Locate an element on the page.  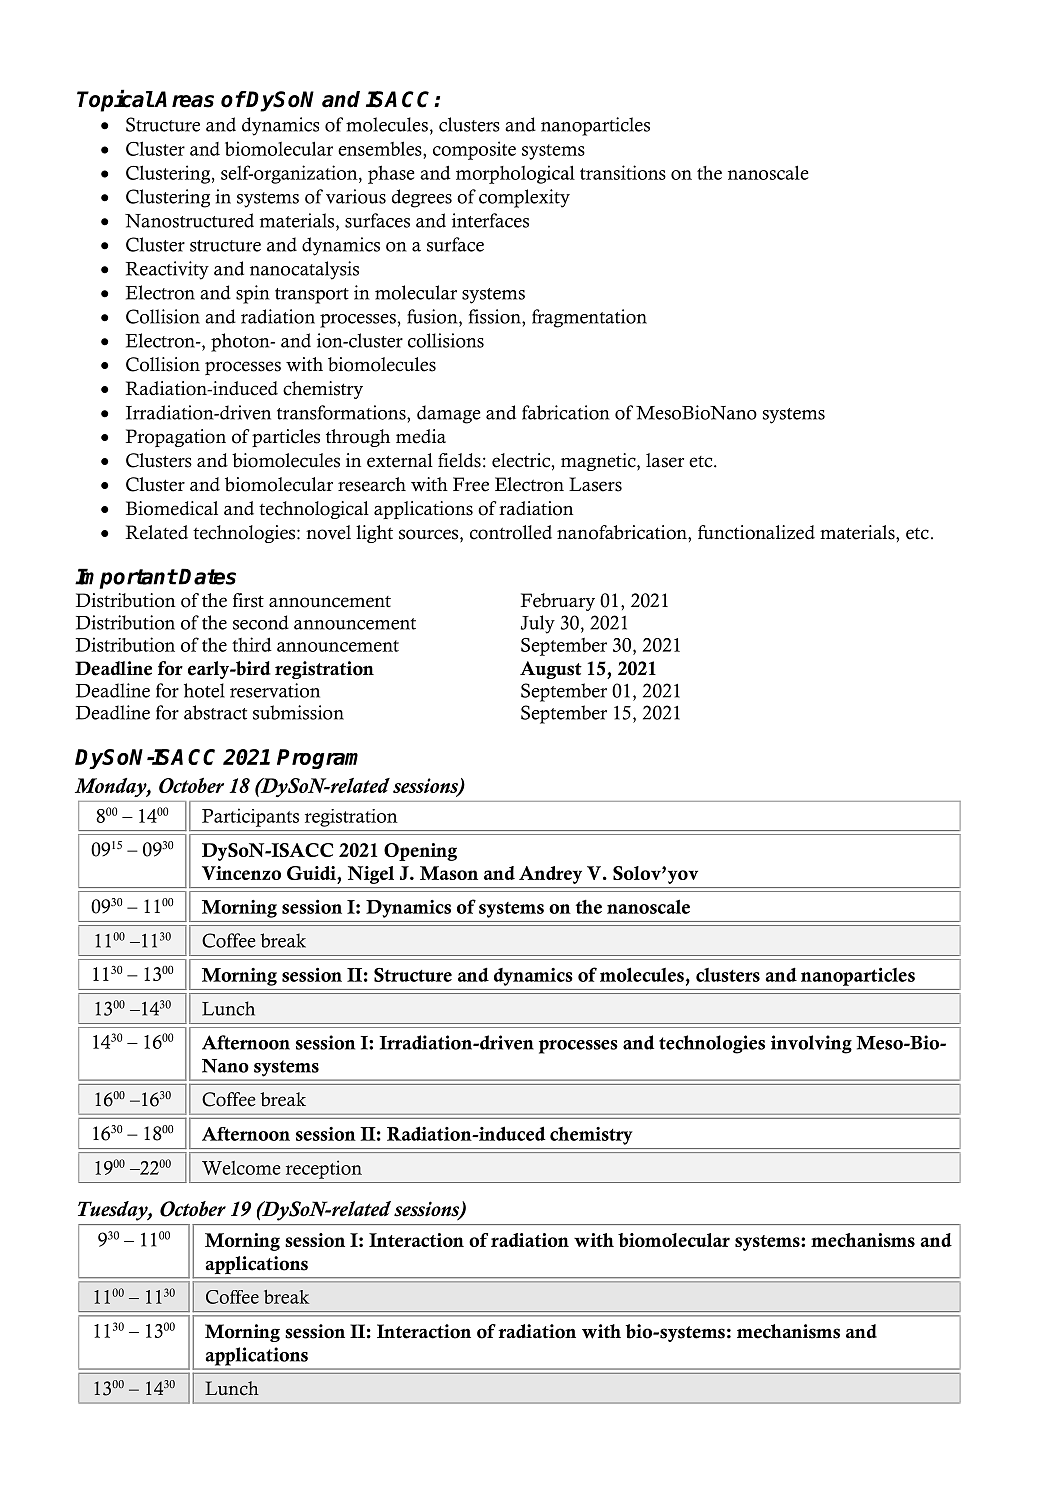
Andrey is located at coordinates (550, 875).
